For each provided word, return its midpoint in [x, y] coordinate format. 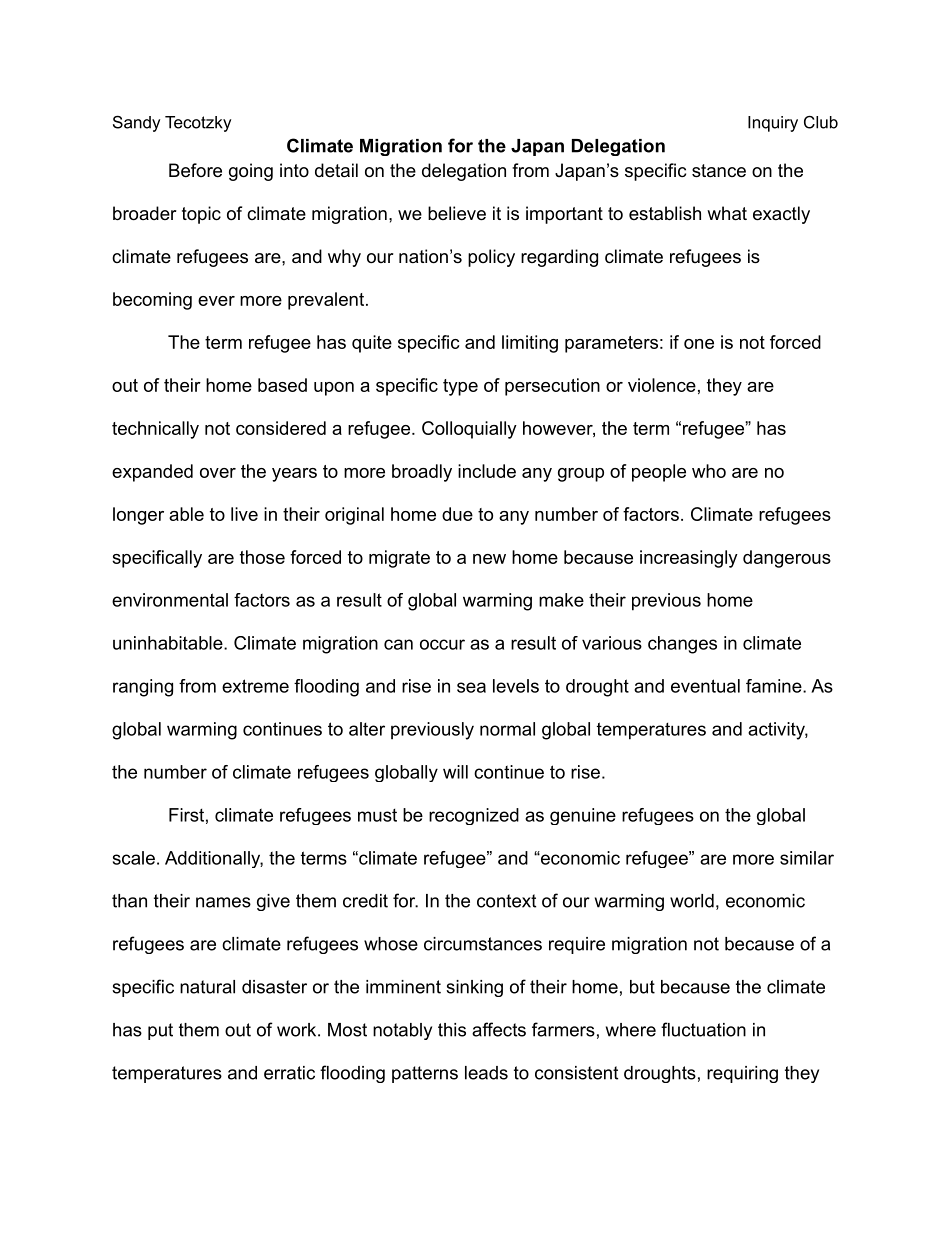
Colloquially [469, 430]
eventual [705, 686]
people [659, 473]
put [160, 1031]
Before [195, 170]
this [452, 1030]
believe [457, 213]
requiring [742, 1074]
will [455, 772]
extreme [255, 686]
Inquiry [773, 124]
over [218, 473]
